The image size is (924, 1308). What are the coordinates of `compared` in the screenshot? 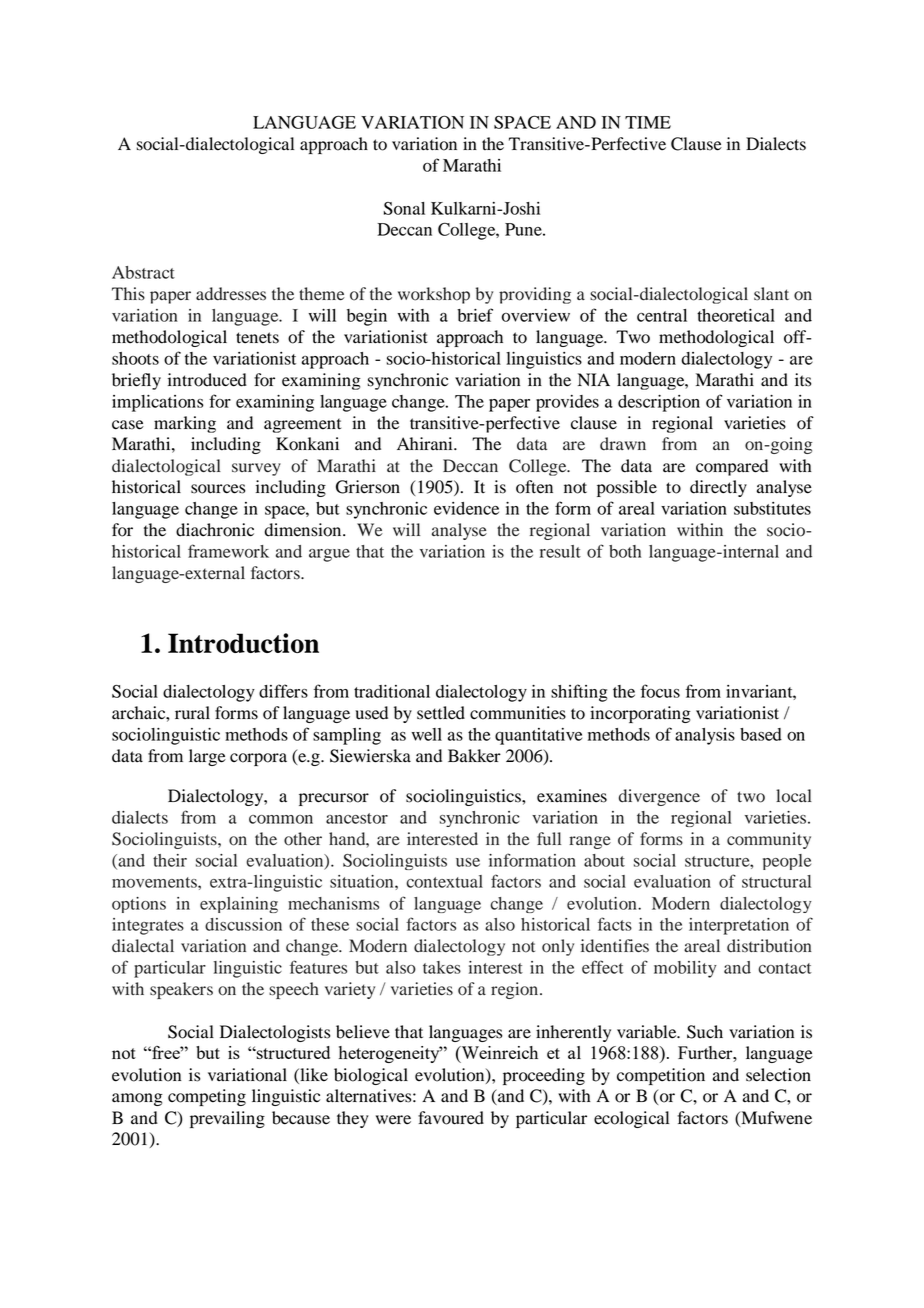 It's located at (732, 467).
